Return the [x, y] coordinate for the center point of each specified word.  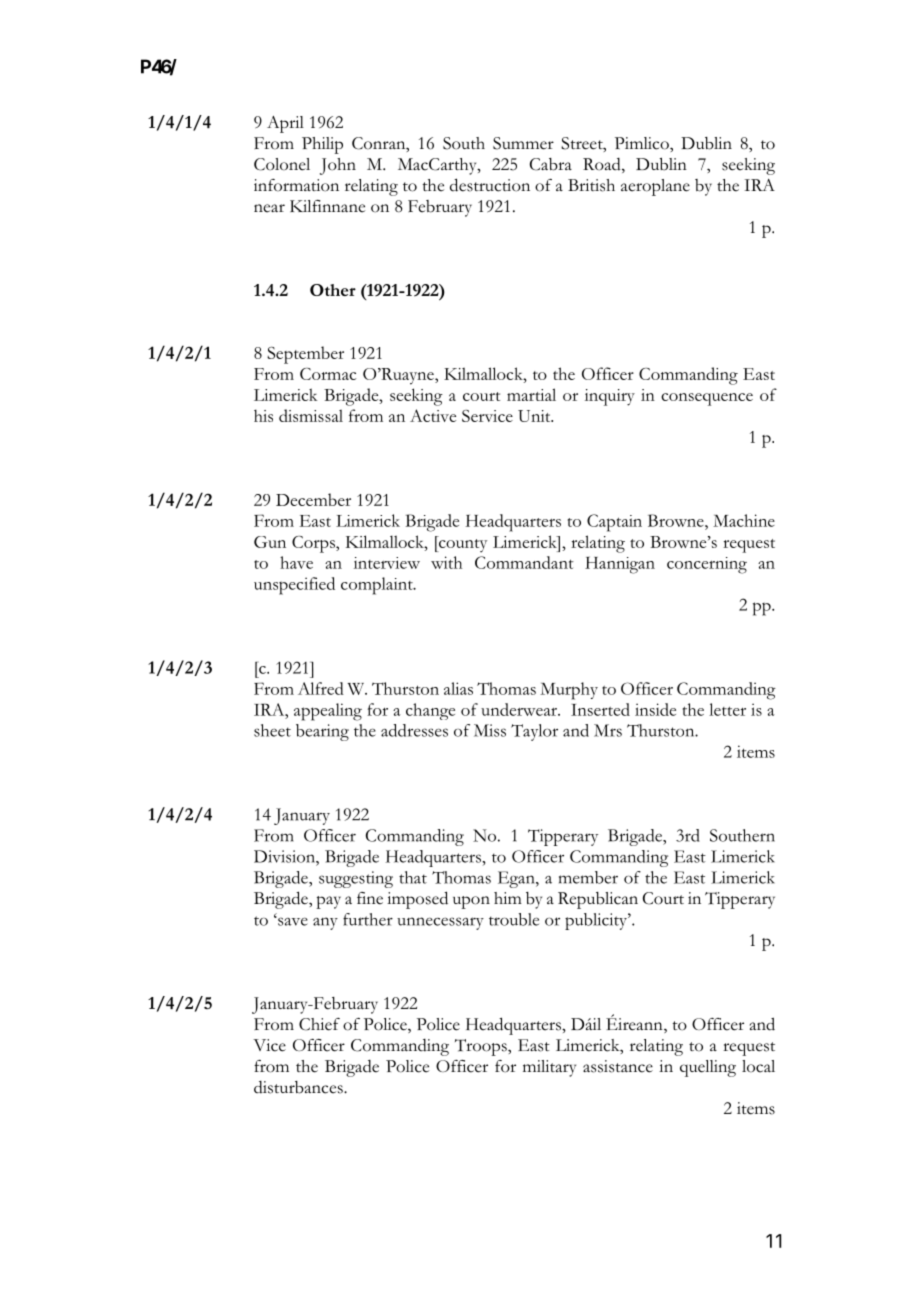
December [313, 499]
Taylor [534, 732]
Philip [322, 145]
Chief [319, 1024]
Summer [523, 143]
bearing [322, 732]
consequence [707, 399]
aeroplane [655, 187]
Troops [482, 1047]
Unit [535, 416]
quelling [708, 1068]
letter [727, 709]
